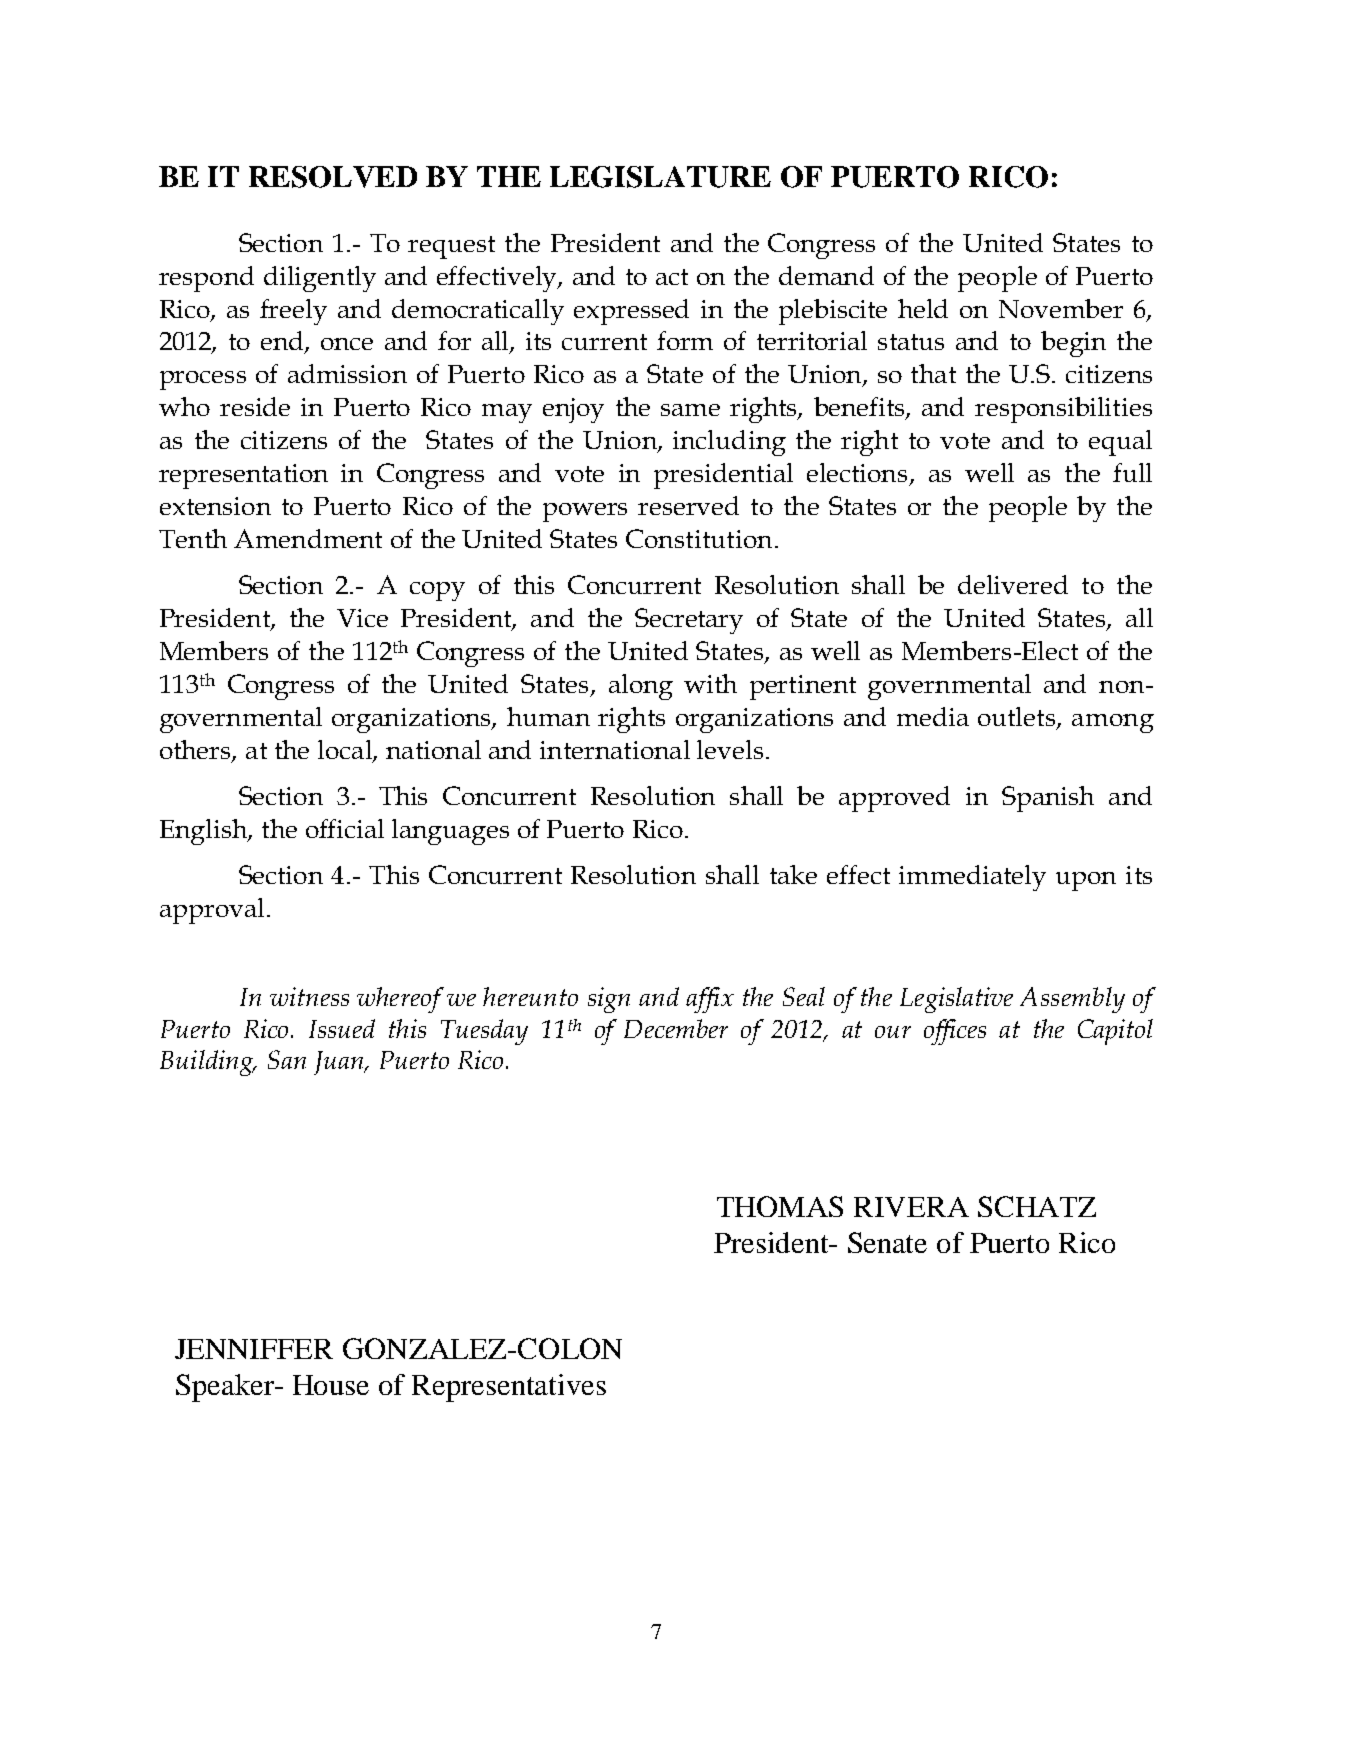 The image size is (1352, 1749). What do you see at coordinates (660, 177) in the screenshot?
I see `LEGISLATURE` at bounding box center [660, 177].
